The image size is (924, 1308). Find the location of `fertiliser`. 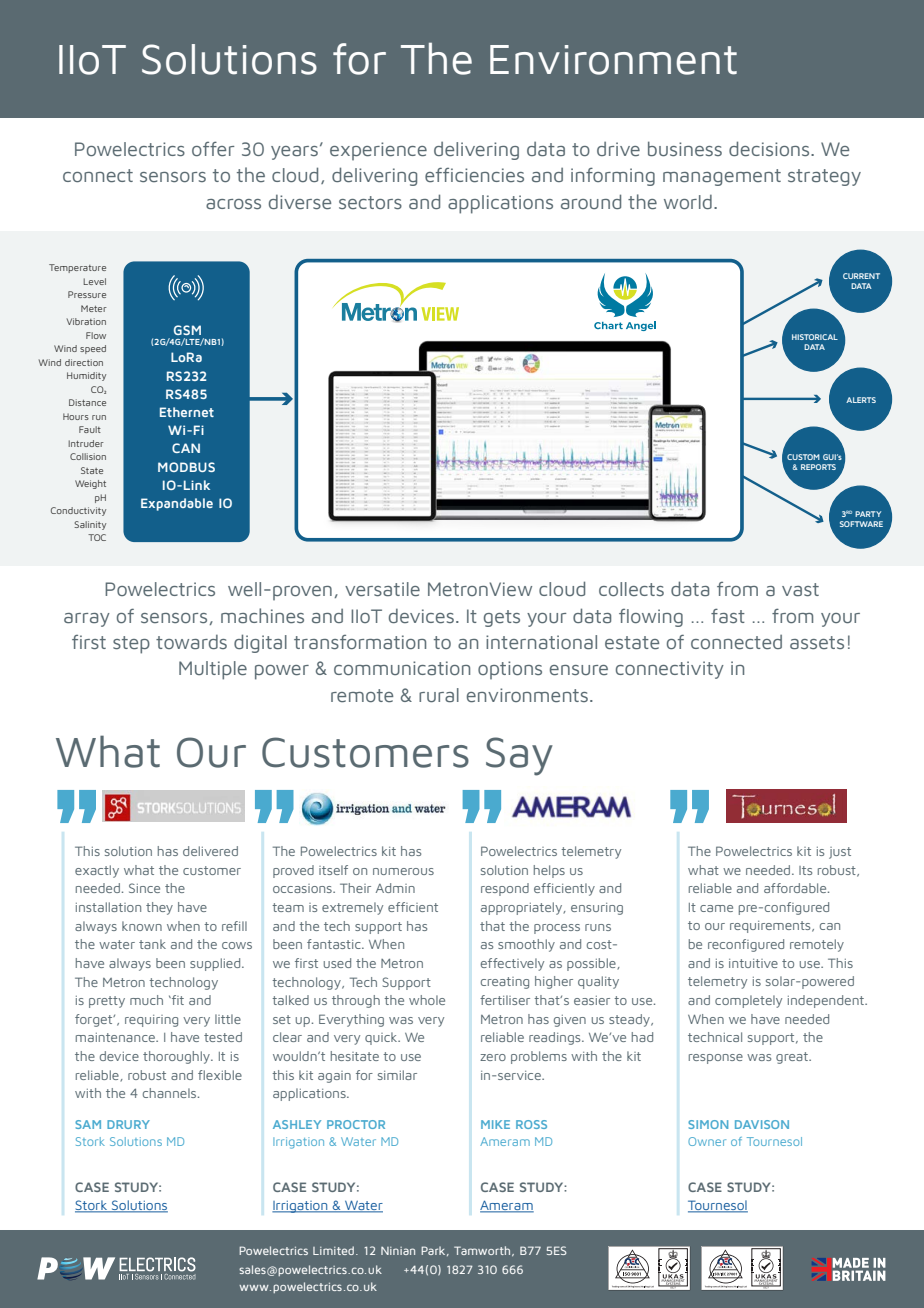

fertiliser is located at coordinates (505, 1000).
